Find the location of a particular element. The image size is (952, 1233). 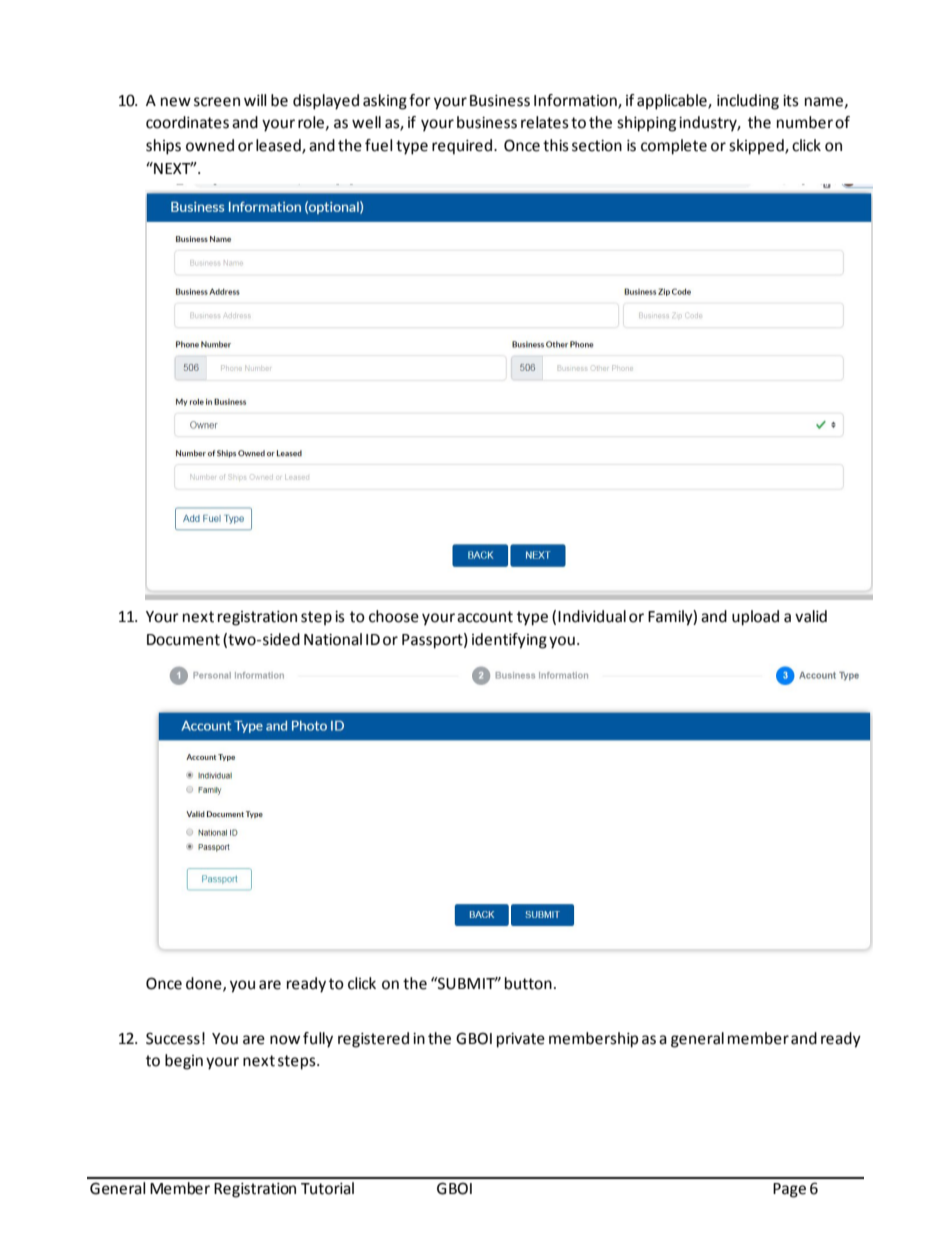

identifying is located at coordinates (509, 641).
